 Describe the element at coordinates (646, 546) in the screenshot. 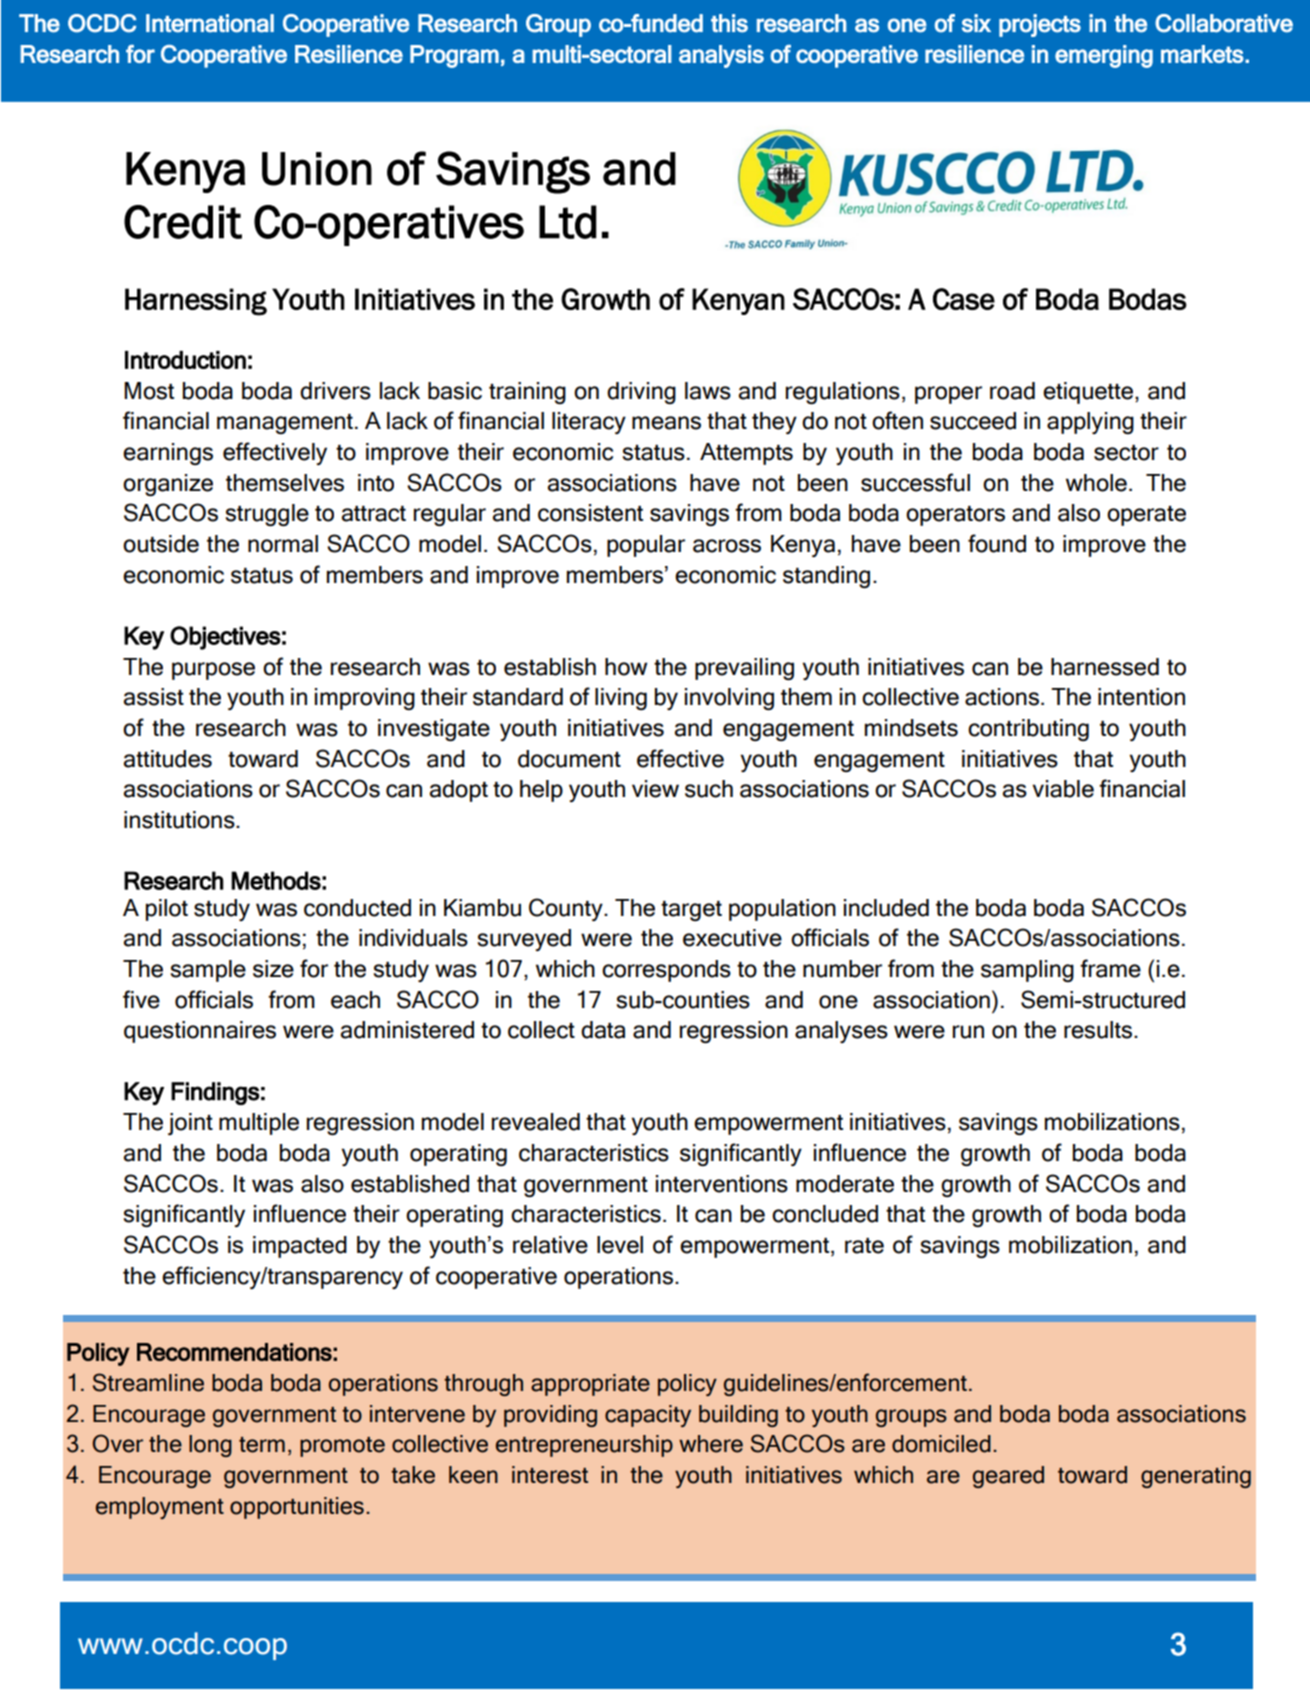

I see `popular` at that location.
